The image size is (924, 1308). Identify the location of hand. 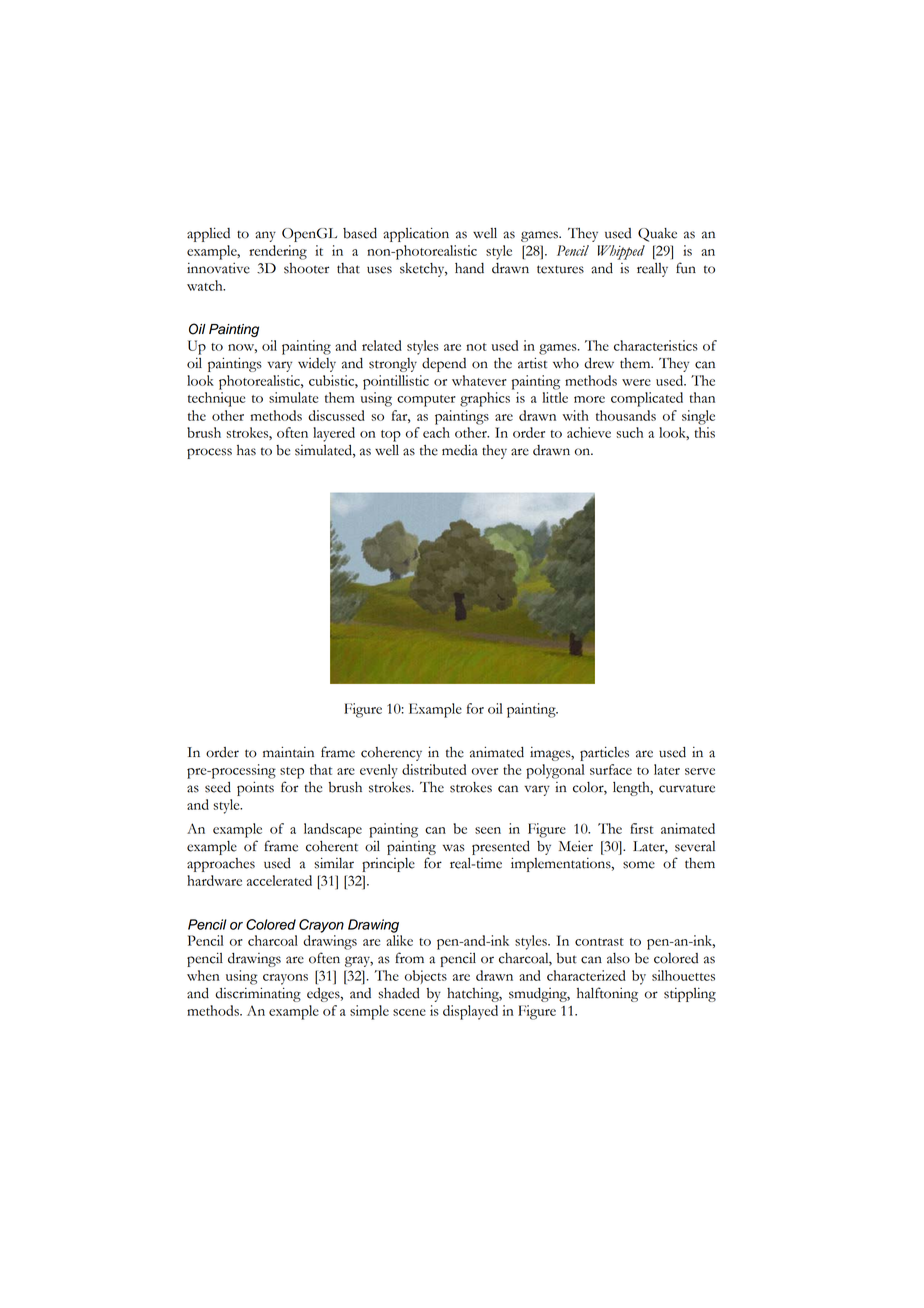
(469, 268).
